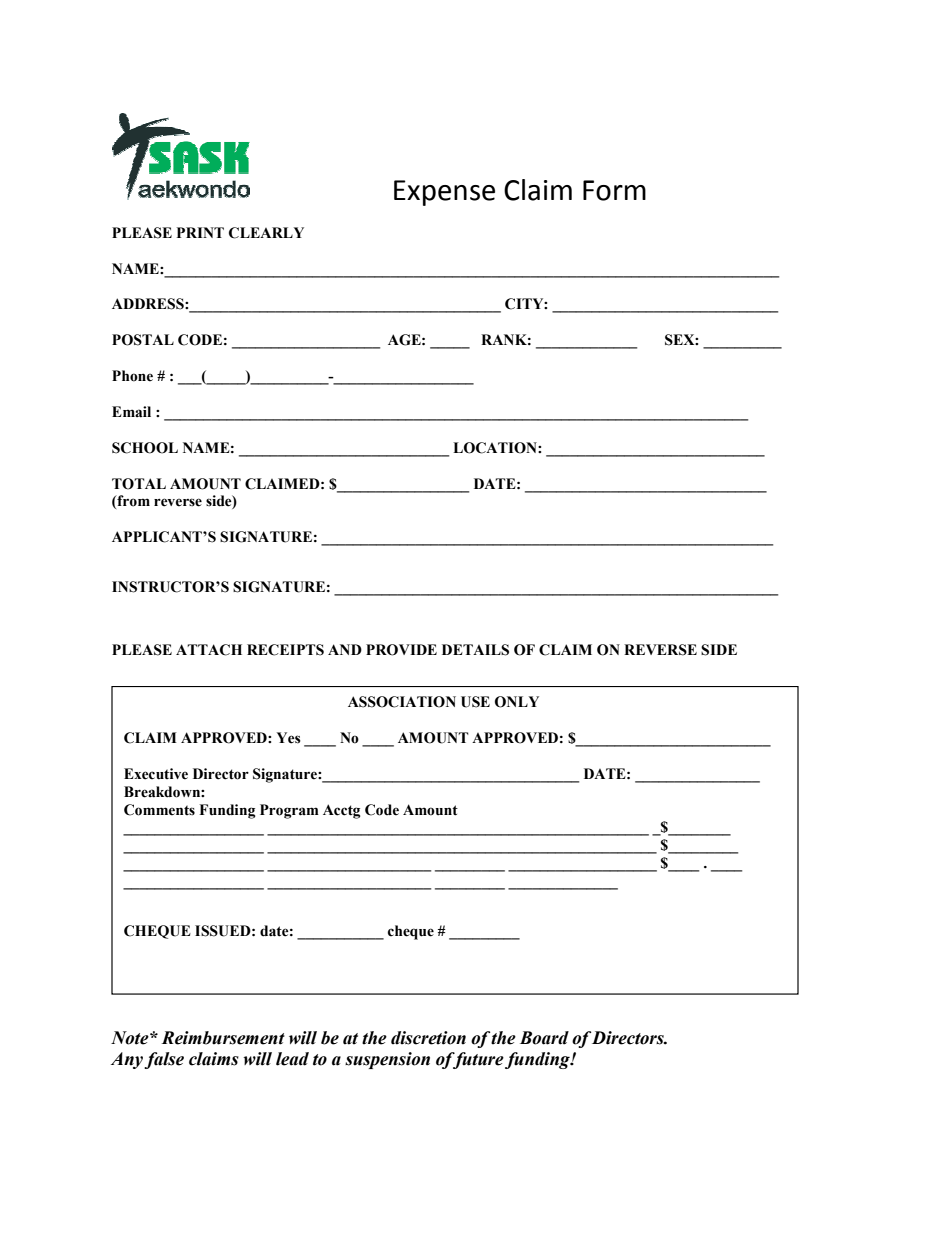 This document has width=952, height=1233. Describe the element at coordinates (164, 1060) in the document. I see `false` at that location.
